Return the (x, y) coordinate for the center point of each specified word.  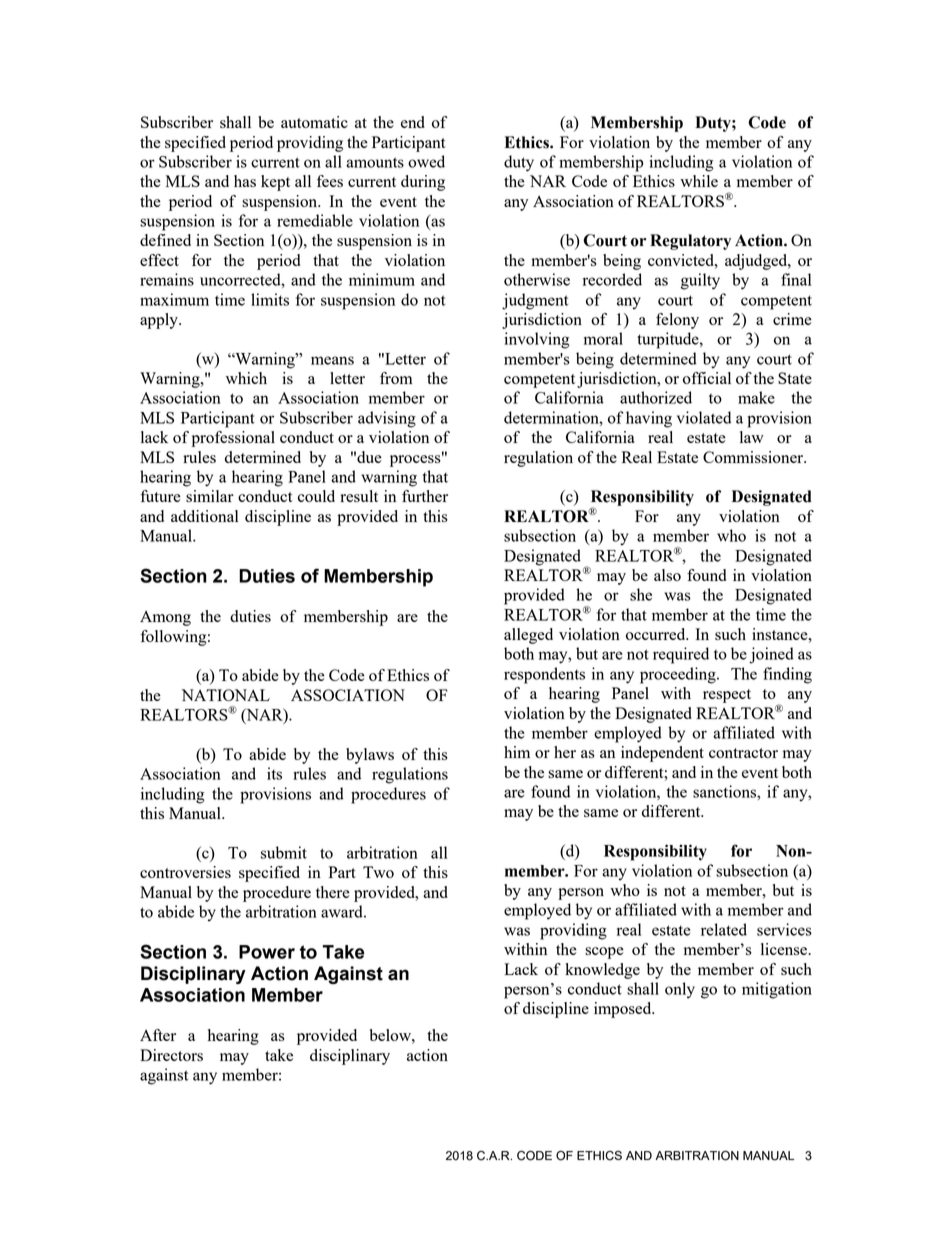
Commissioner (754, 457)
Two (378, 872)
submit (284, 852)
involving (537, 340)
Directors (171, 1055)
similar (210, 496)
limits (270, 299)
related (724, 929)
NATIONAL (226, 695)
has (245, 181)
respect (727, 696)
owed (426, 161)
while (699, 181)
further (425, 496)
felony (677, 321)
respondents (544, 675)
